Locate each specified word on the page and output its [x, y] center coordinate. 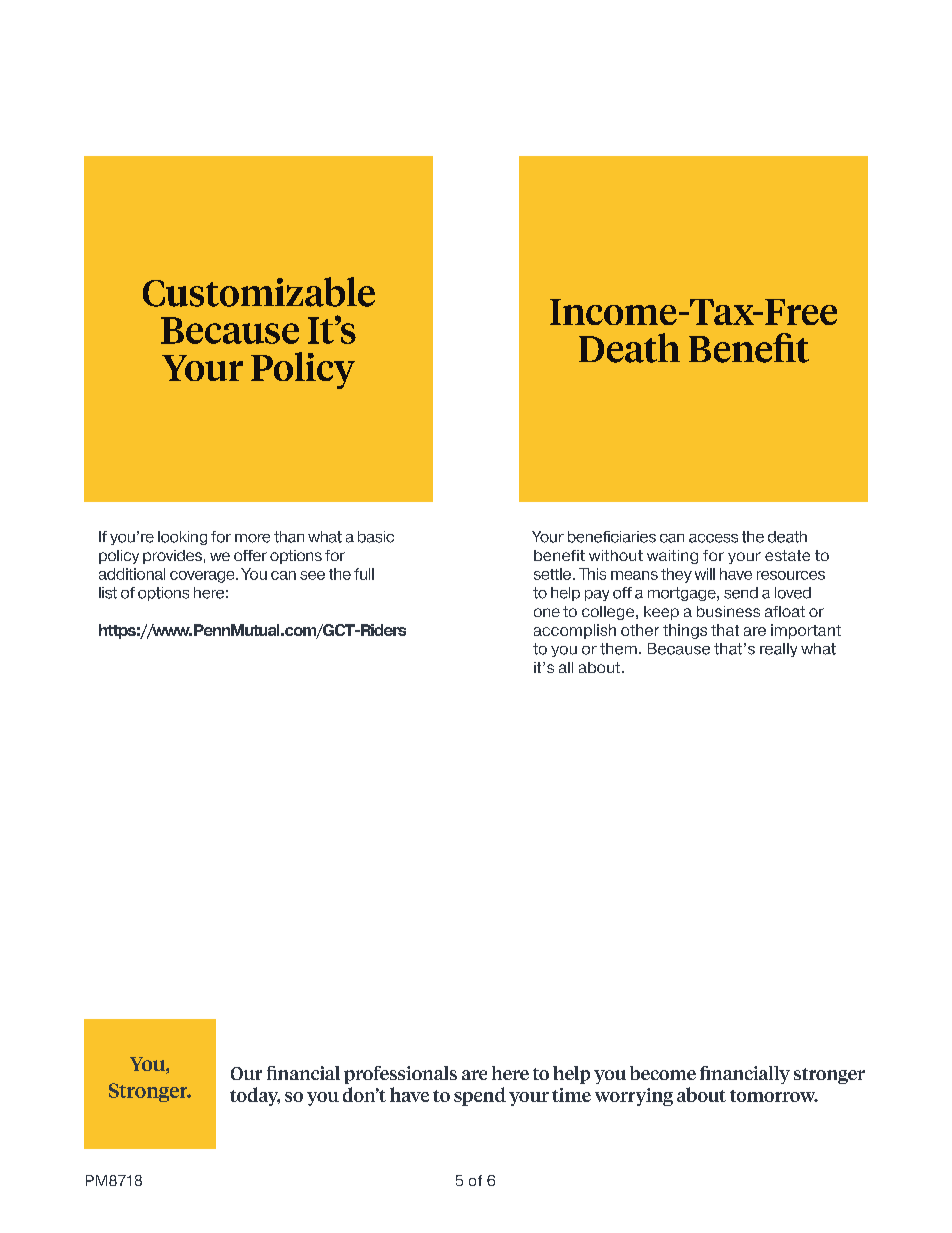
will [705, 574]
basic [376, 537]
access [713, 538]
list [108, 593]
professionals [400, 1075]
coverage [203, 577]
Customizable [259, 292]
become [663, 1073]
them [618, 649]
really [778, 650]
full [364, 574]
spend [480, 1096]
